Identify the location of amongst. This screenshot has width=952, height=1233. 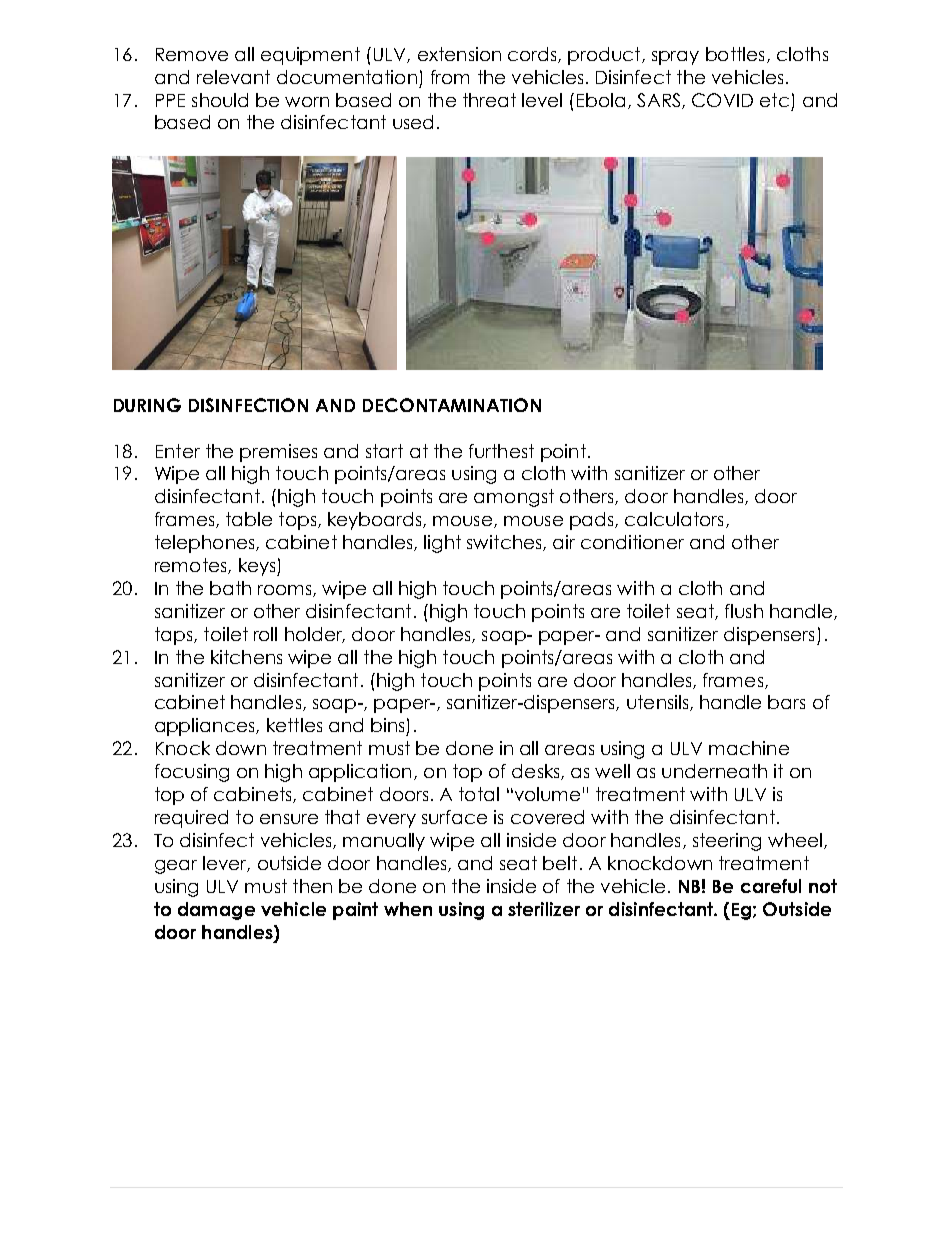
(514, 498).
